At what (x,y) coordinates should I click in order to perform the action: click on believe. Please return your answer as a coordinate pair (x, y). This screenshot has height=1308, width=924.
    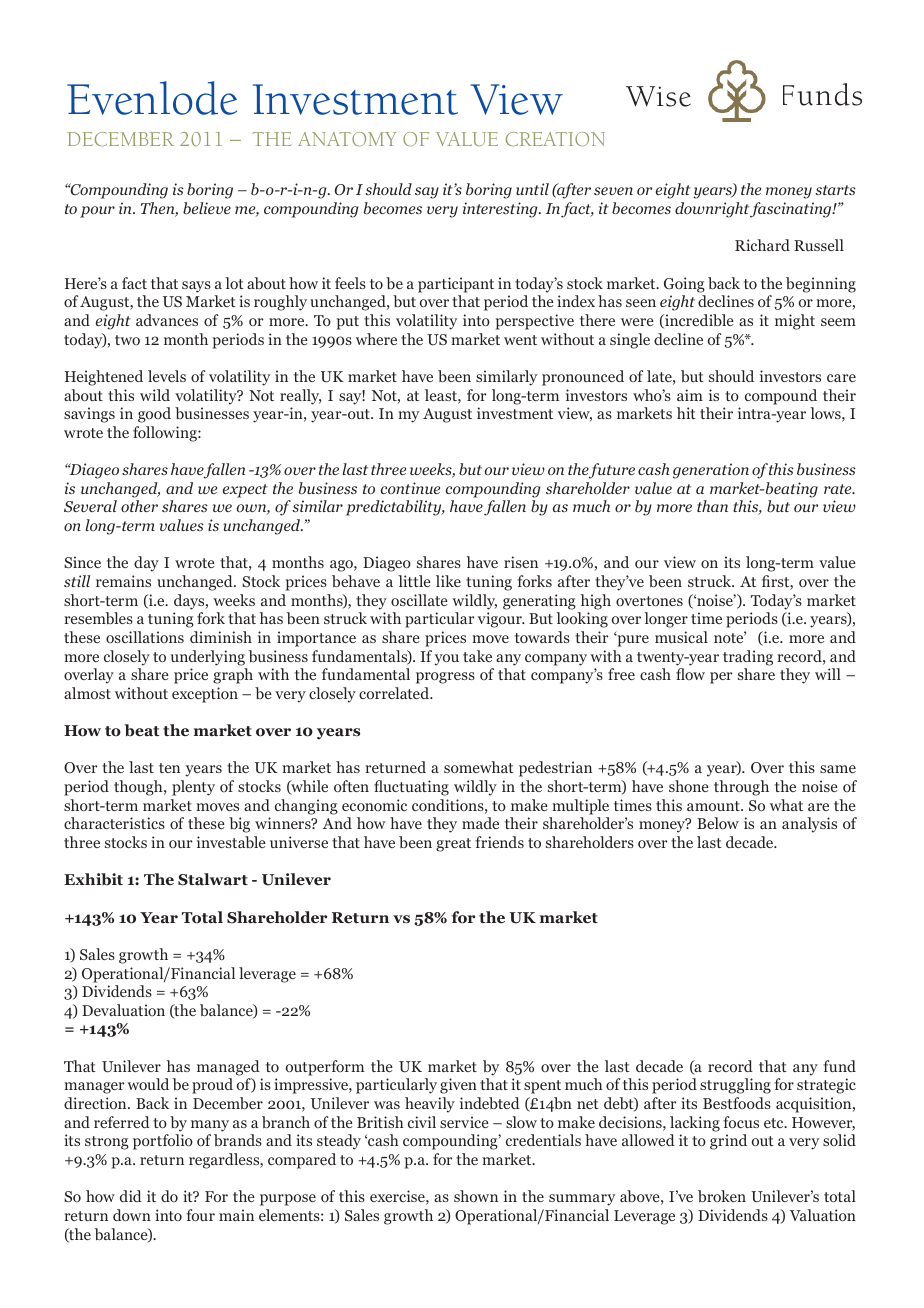
    Looking at the image, I should click on (207, 208).
